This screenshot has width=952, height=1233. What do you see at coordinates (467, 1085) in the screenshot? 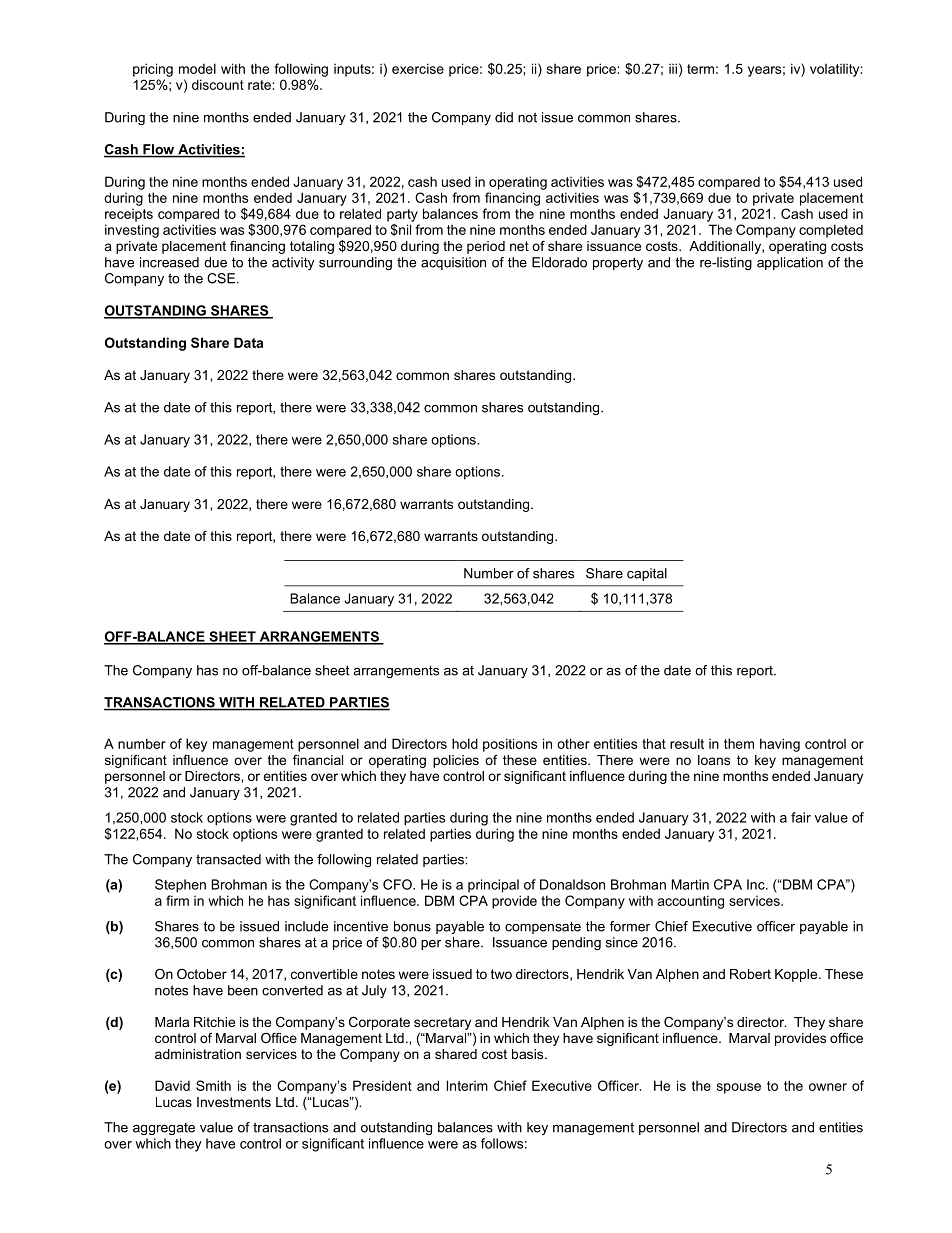
I see `Interim` at bounding box center [467, 1085].
